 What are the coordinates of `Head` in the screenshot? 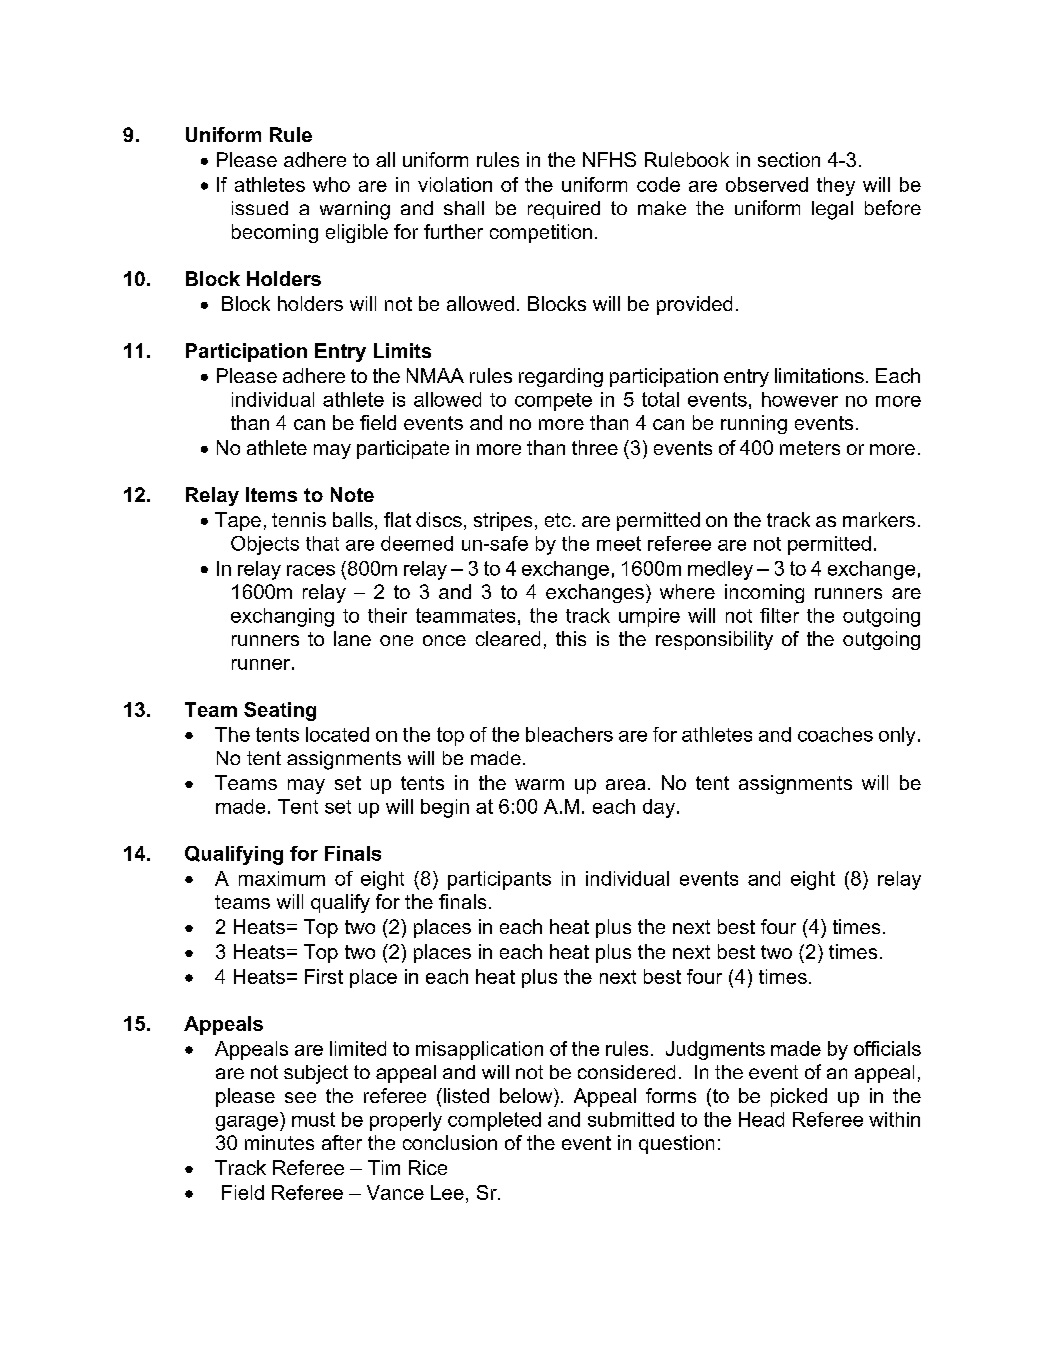 It's located at (761, 1119).
